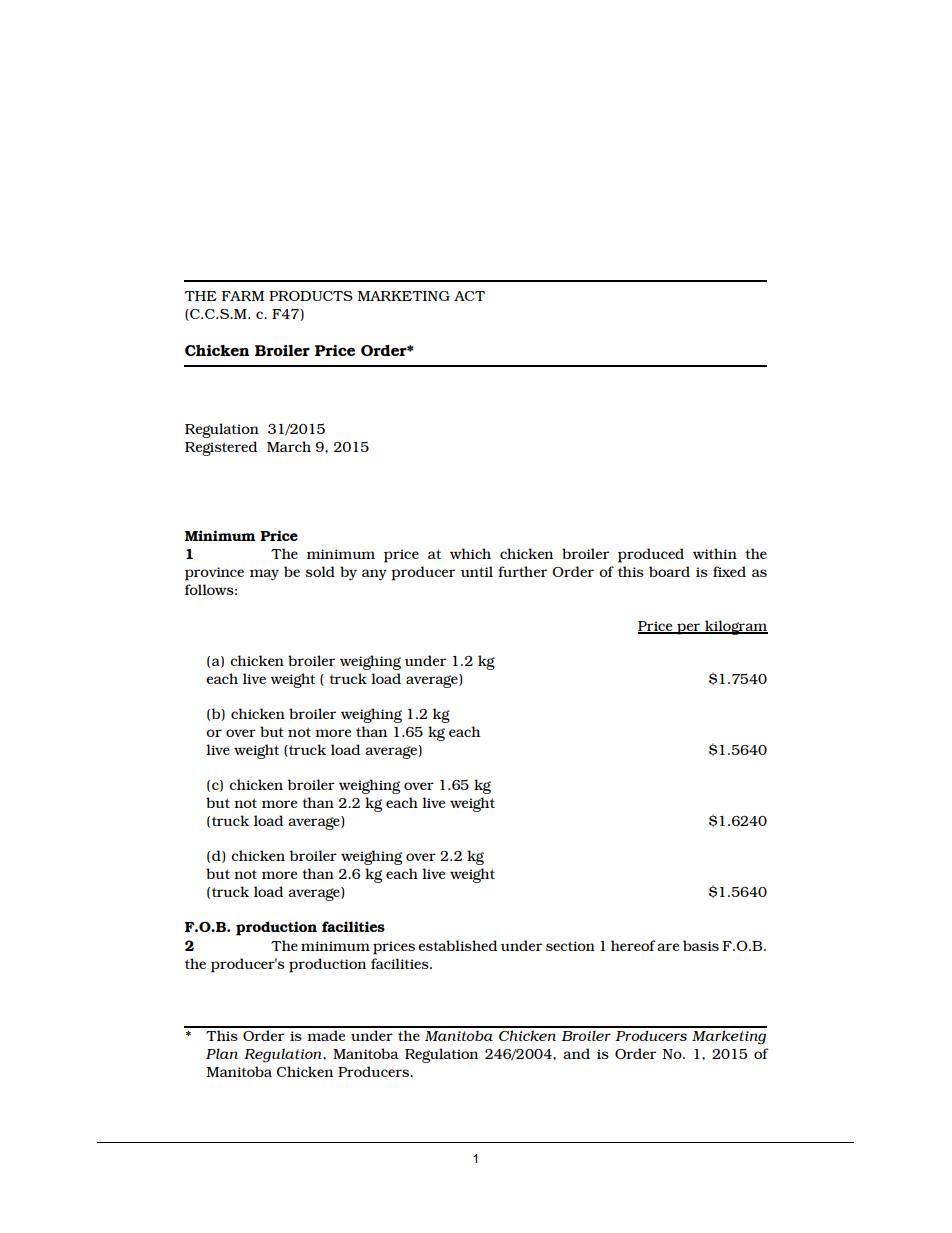 The image size is (952, 1233). What do you see at coordinates (701, 945) in the screenshot?
I see `basis` at bounding box center [701, 945].
